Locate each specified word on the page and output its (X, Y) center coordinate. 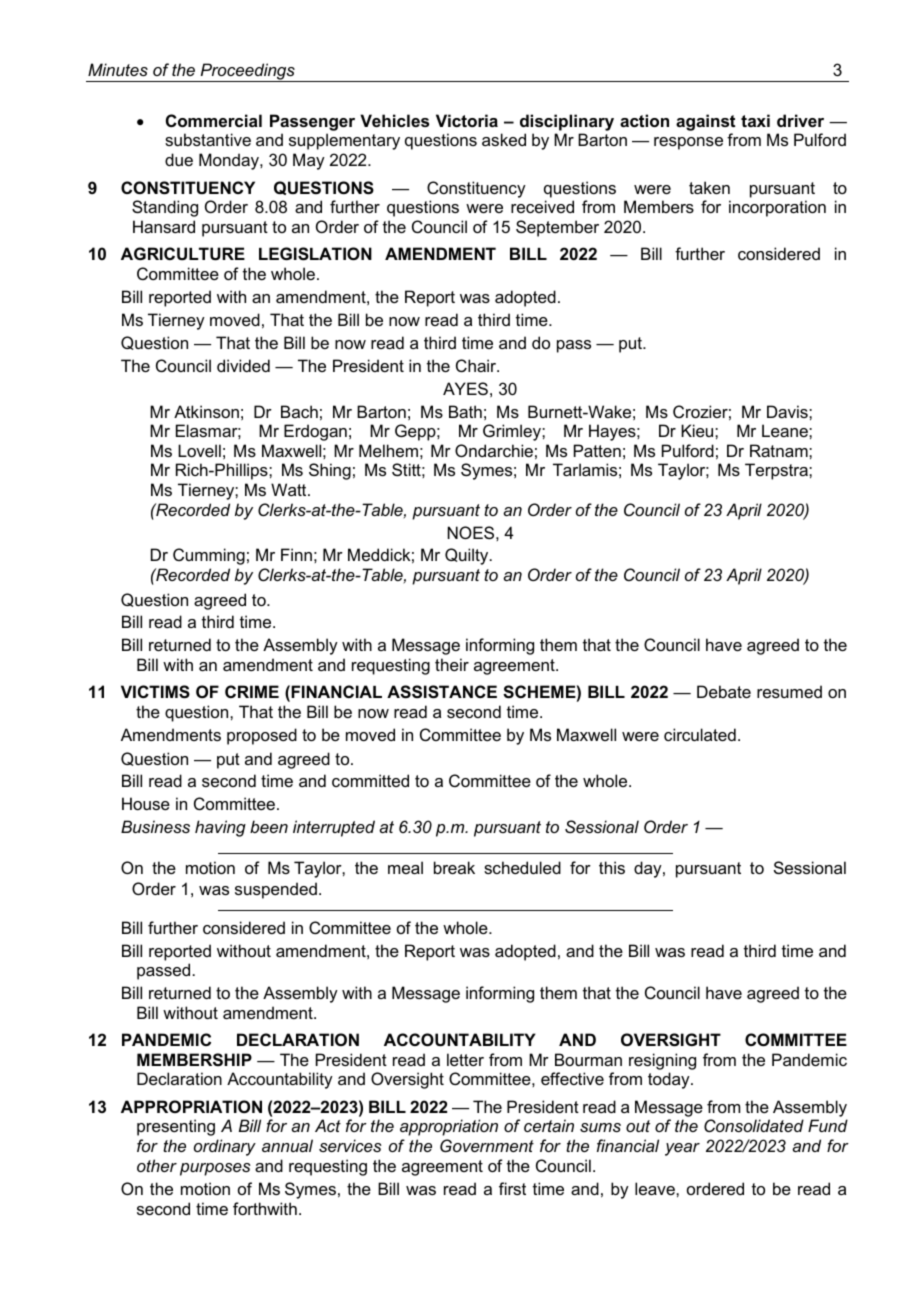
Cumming (209, 556)
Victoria (467, 120)
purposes (215, 1169)
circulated (700, 734)
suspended (276, 890)
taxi (755, 120)
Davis (788, 411)
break (454, 867)
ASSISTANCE (442, 692)
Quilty (468, 556)
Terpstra (777, 471)
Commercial (214, 120)
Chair (477, 365)
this (612, 867)
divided (243, 365)
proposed (262, 736)
